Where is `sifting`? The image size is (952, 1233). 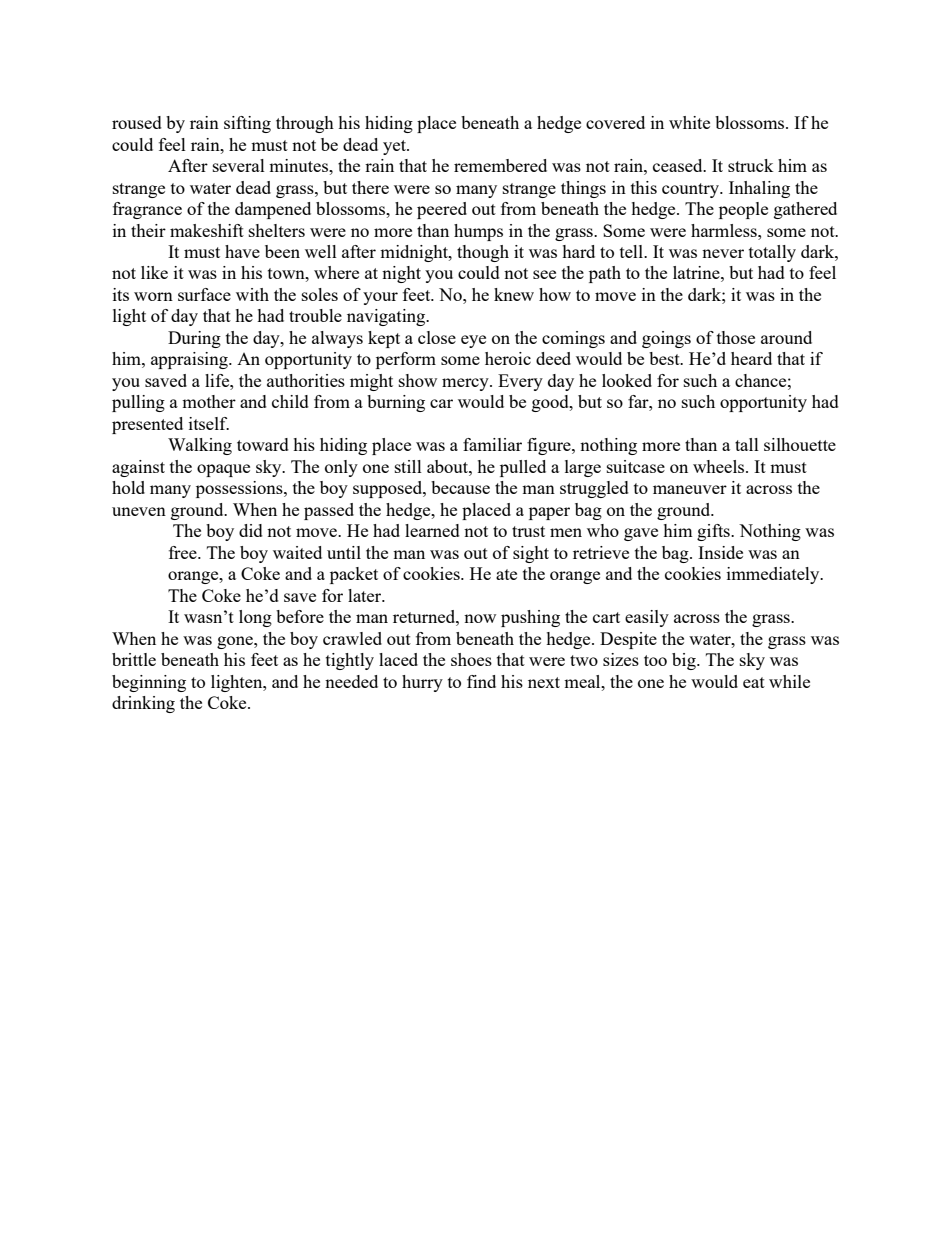 sifting is located at coordinates (247, 124).
